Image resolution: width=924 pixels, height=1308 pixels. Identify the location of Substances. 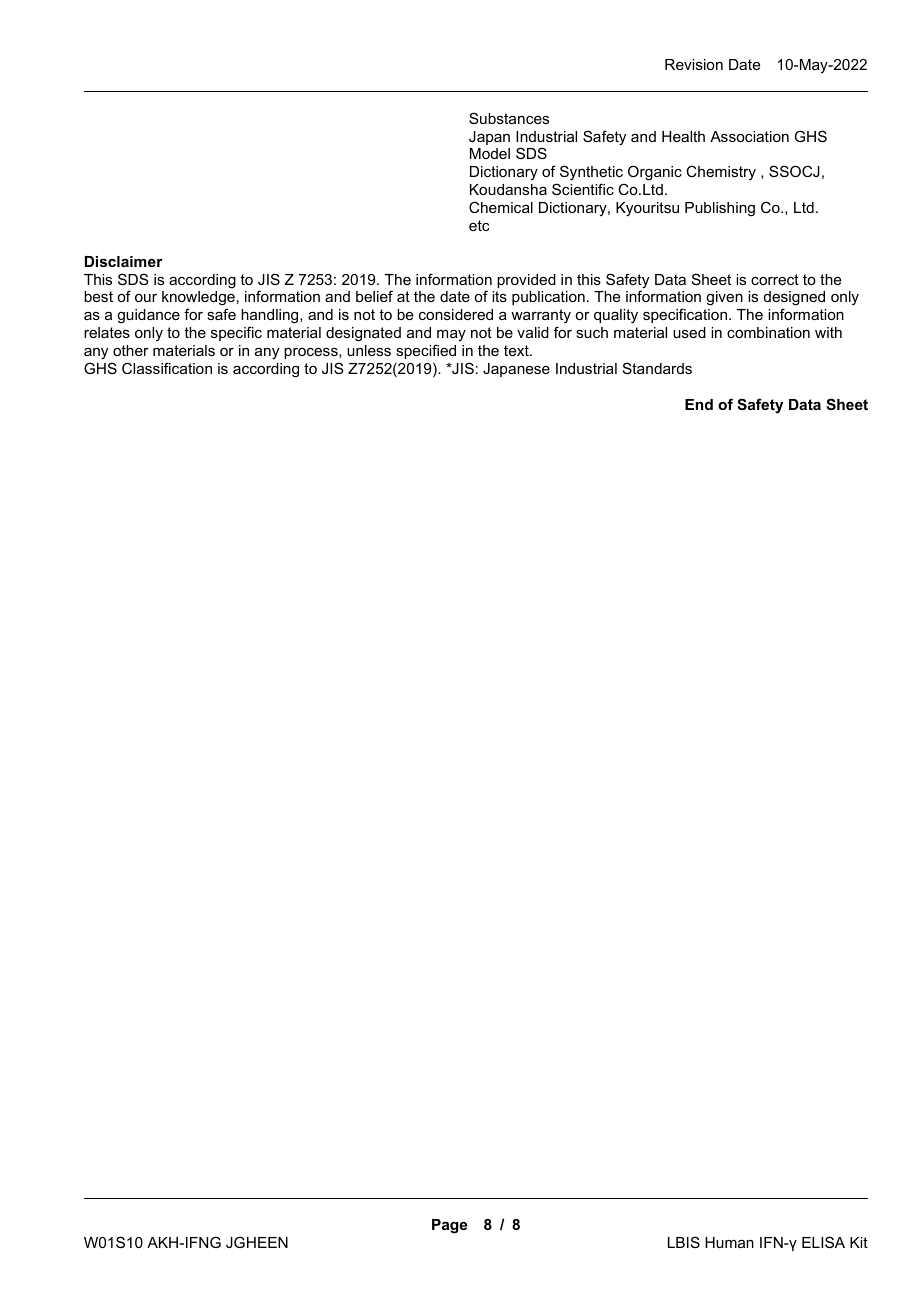
(509, 118).
